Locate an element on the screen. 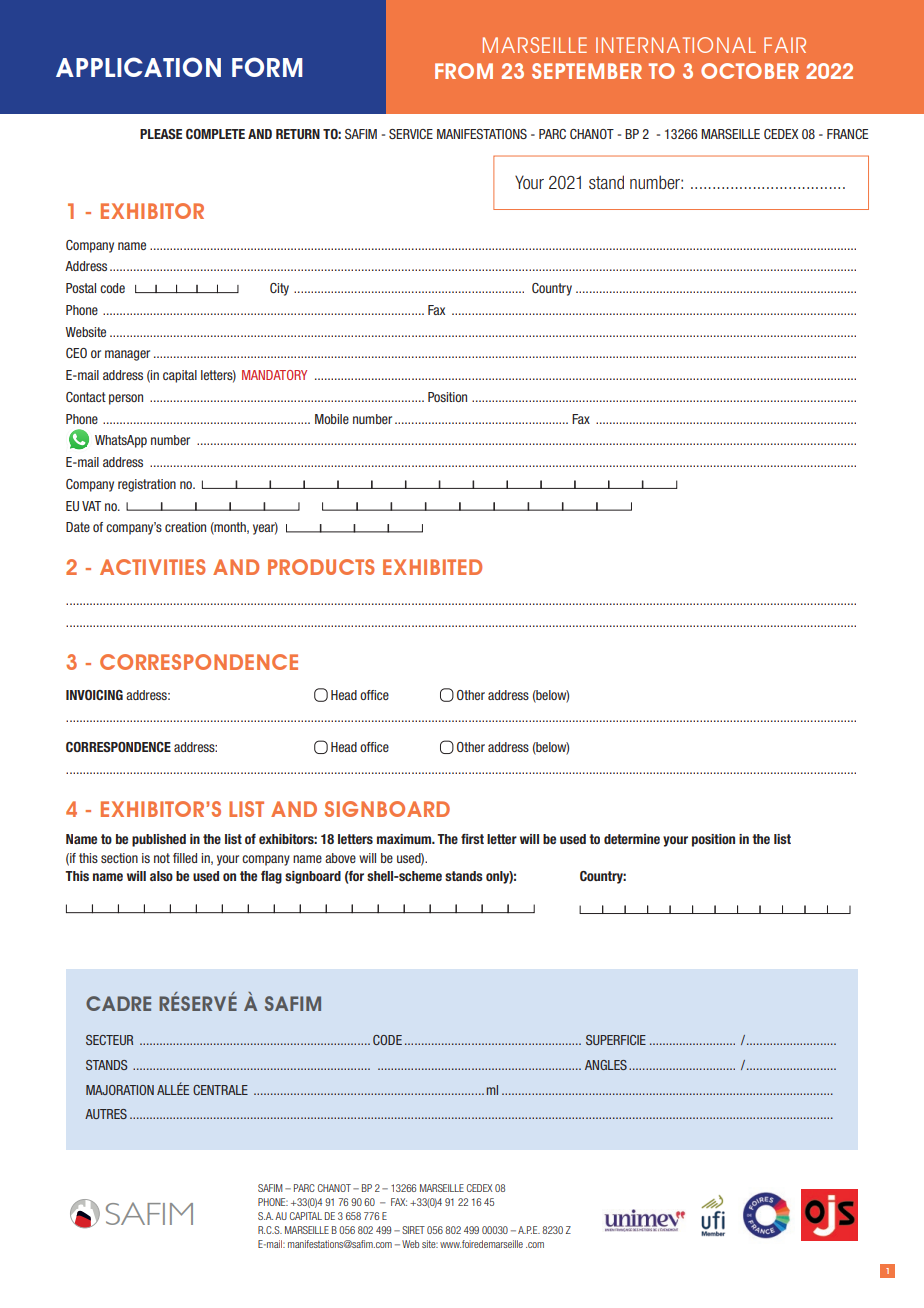 Image resolution: width=924 pixels, height=1308 pixels. OCTOBER is located at coordinates (750, 71).
